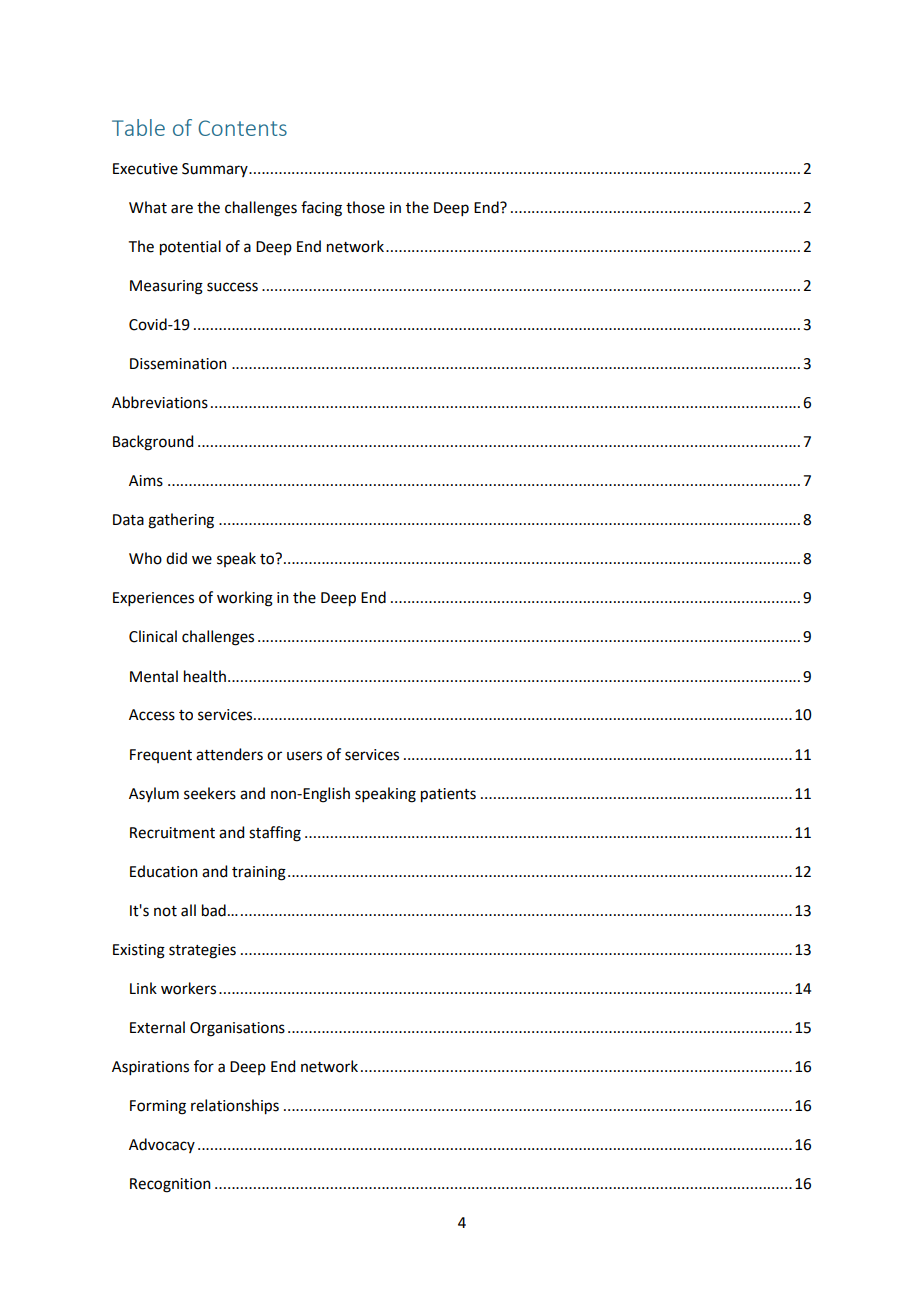 Image resolution: width=924 pixels, height=1308 pixels. Describe the element at coordinates (365, 207) in the document. I see `those` at that location.
